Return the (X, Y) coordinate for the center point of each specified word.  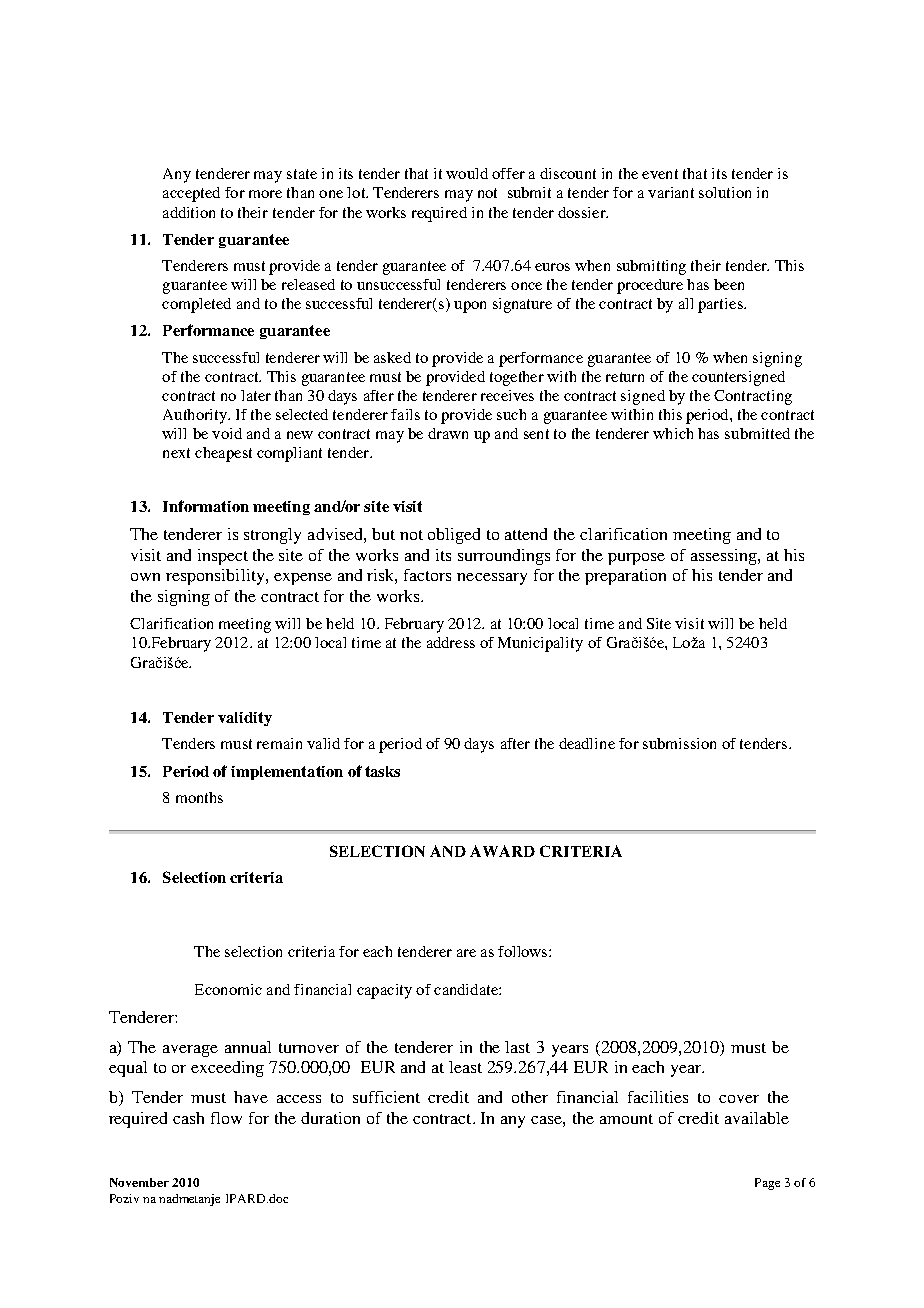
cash (188, 1118)
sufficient (386, 1097)
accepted (191, 194)
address (451, 642)
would (467, 173)
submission (679, 743)
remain (279, 743)
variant (671, 192)
